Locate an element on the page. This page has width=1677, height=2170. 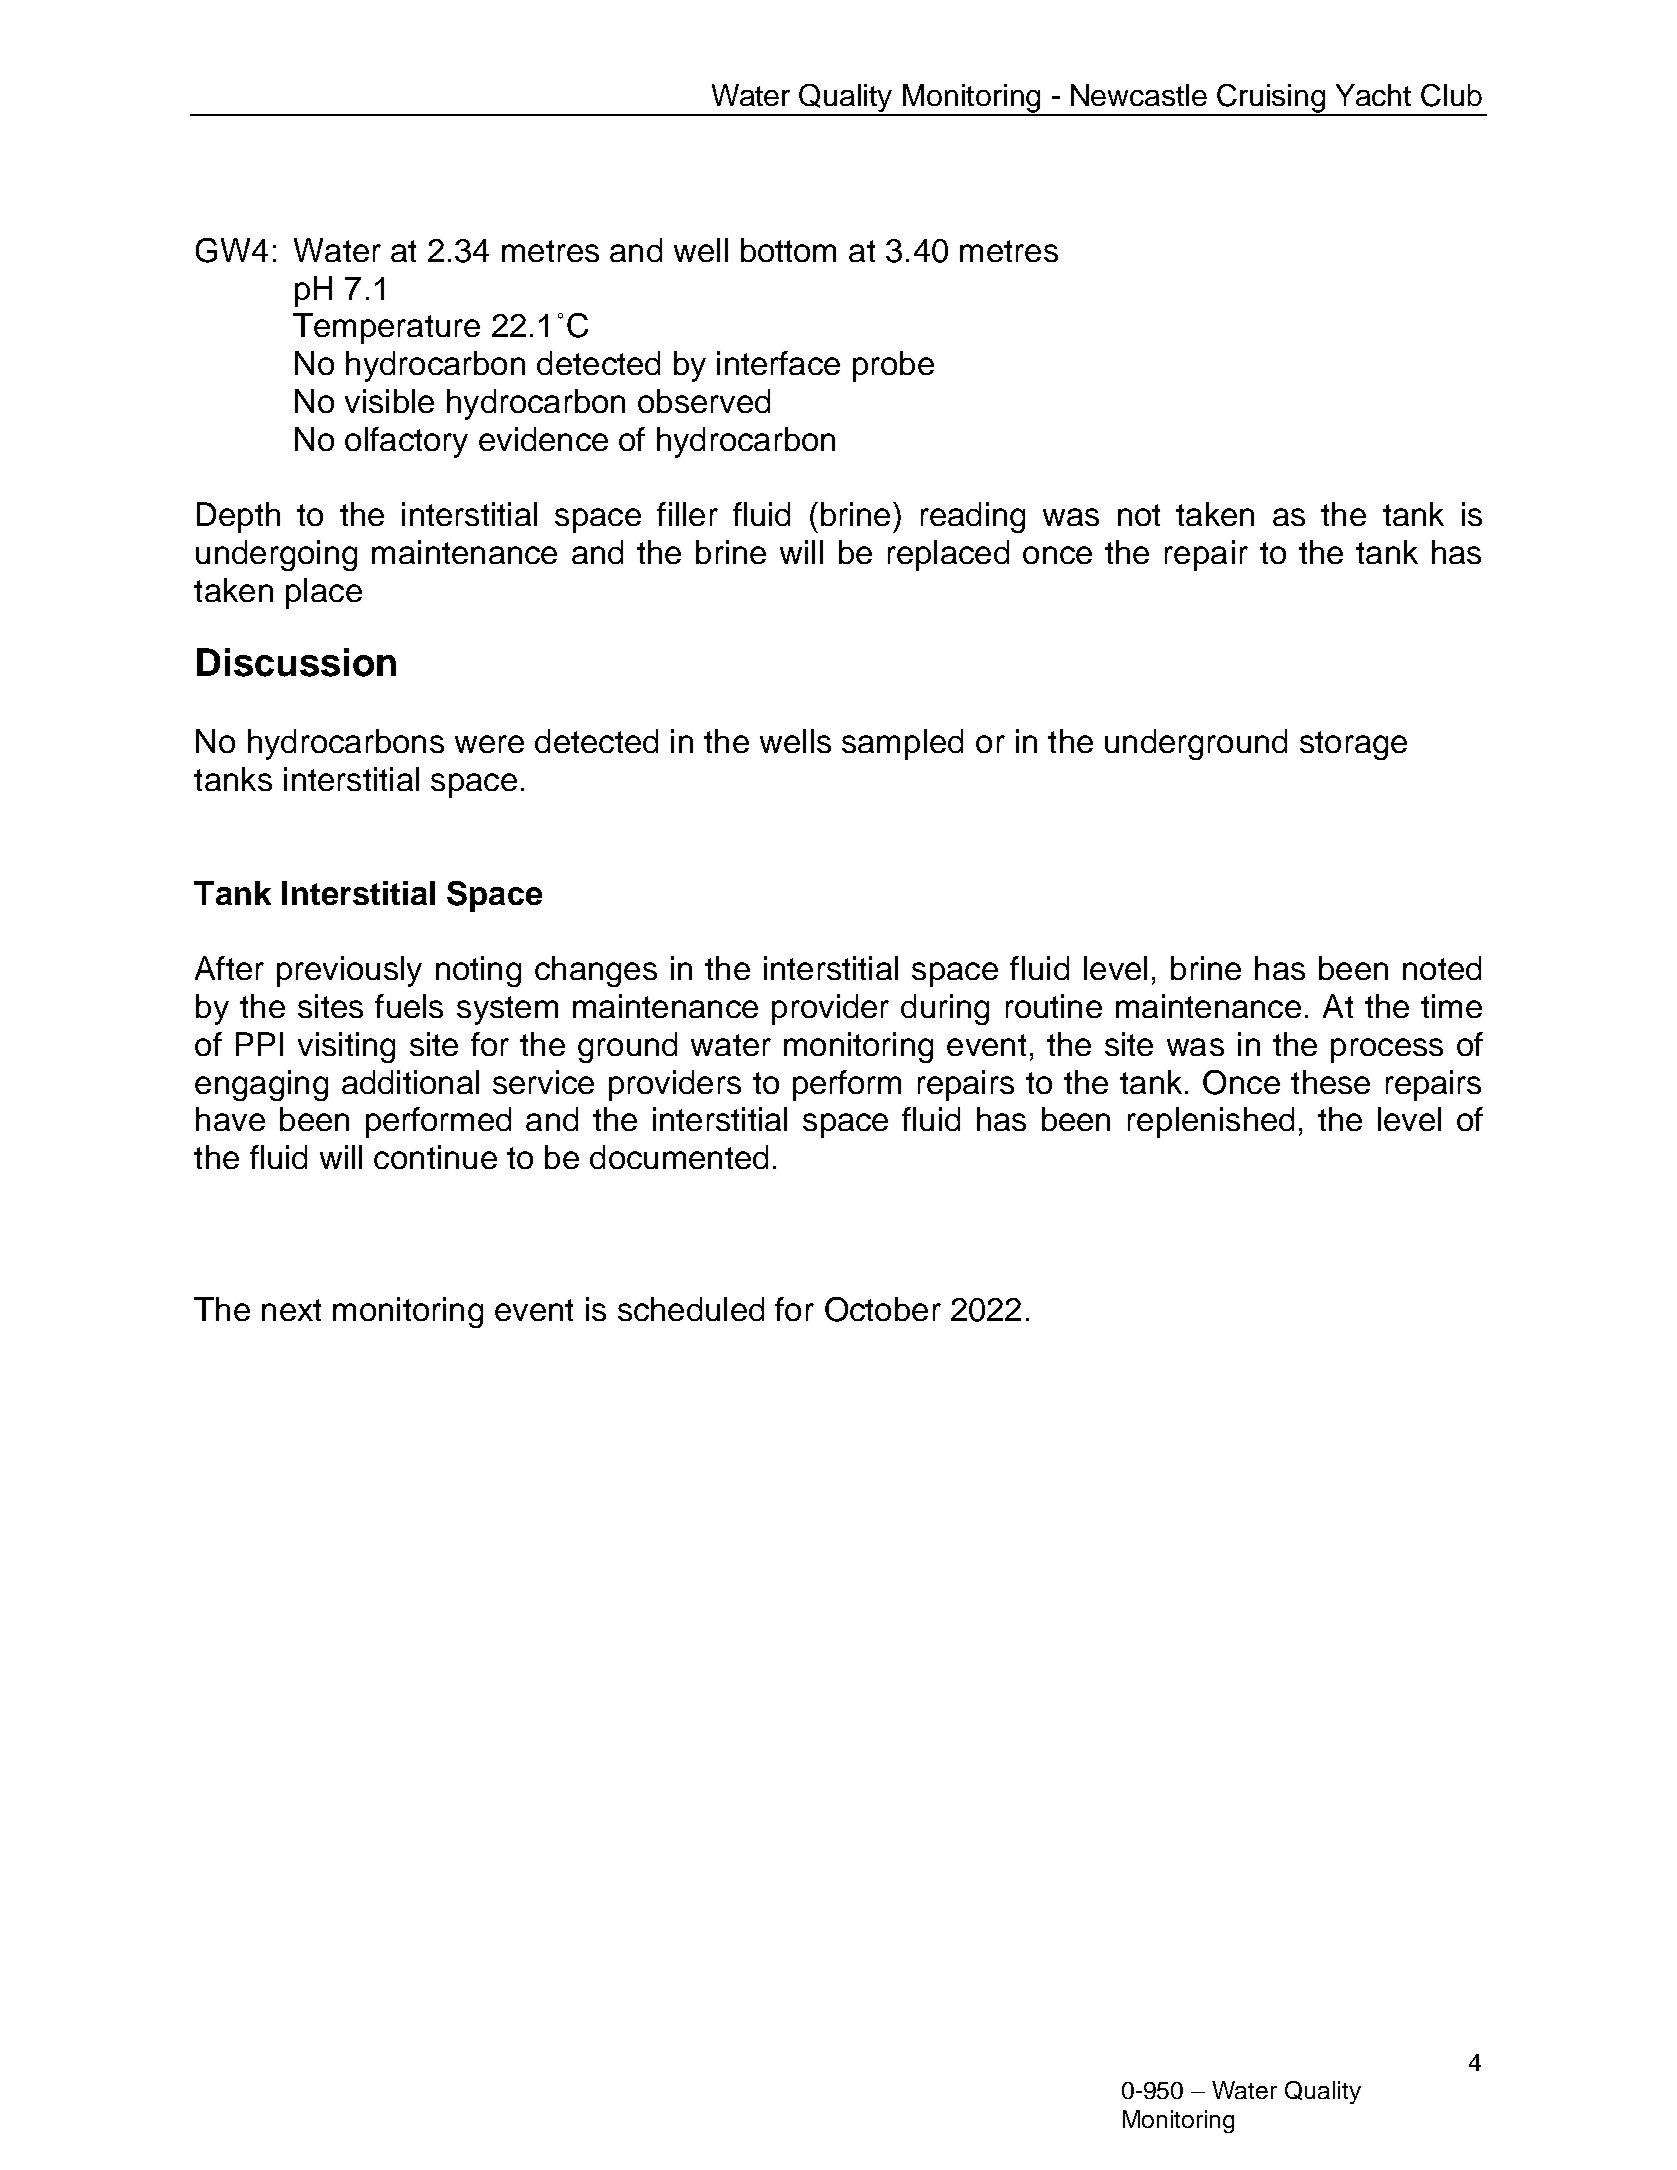
Cruising is located at coordinates (1272, 99).
